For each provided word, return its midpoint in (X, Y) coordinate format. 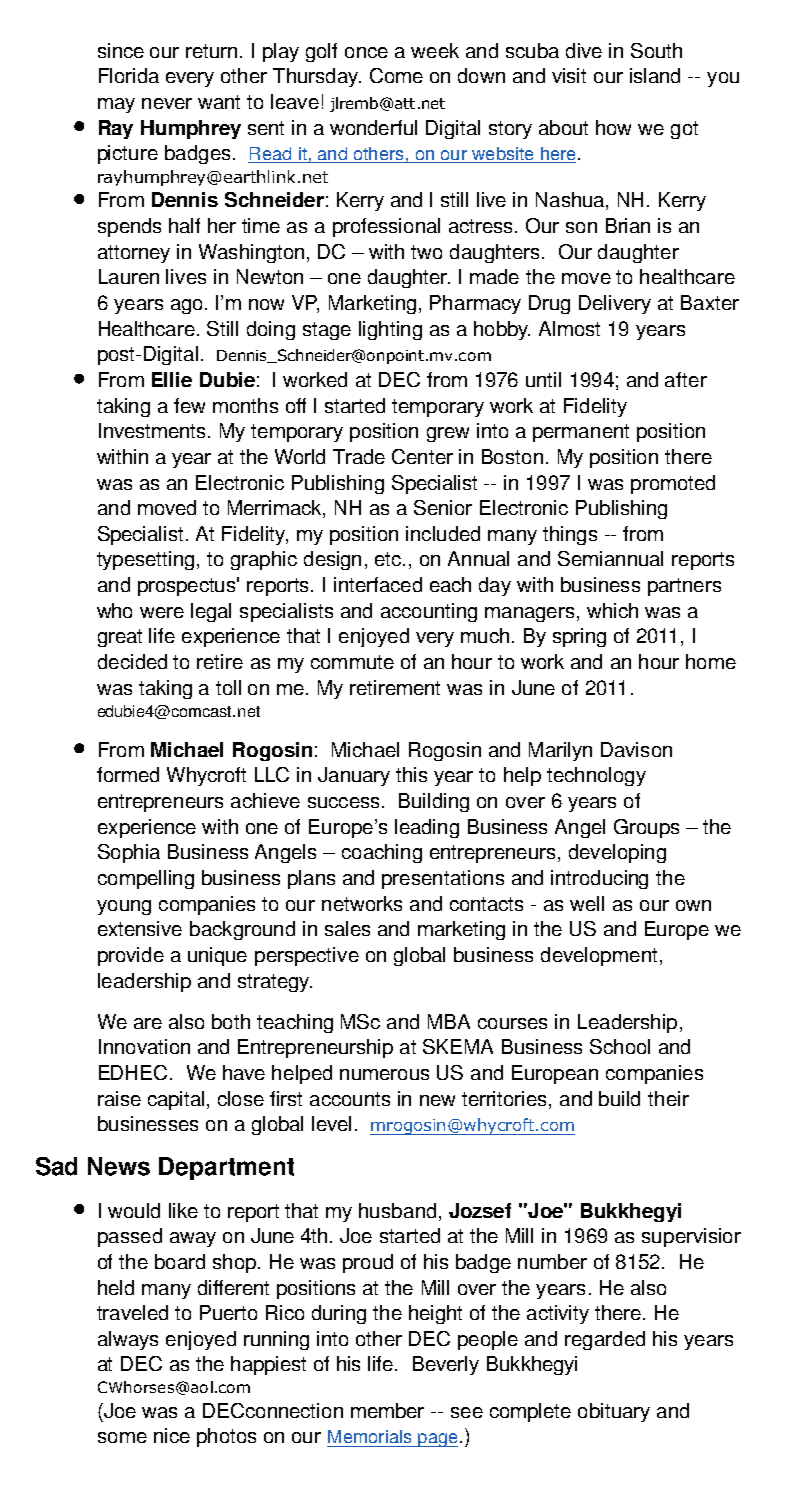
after (686, 379)
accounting (429, 612)
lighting (390, 330)
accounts (350, 1099)
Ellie (172, 379)
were (162, 612)
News (119, 1166)
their (668, 1098)
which (612, 610)
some (122, 1437)
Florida (129, 75)
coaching (382, 853)
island (655, 75)
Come (396, 75)
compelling (146, 879)
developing (617, 853)
